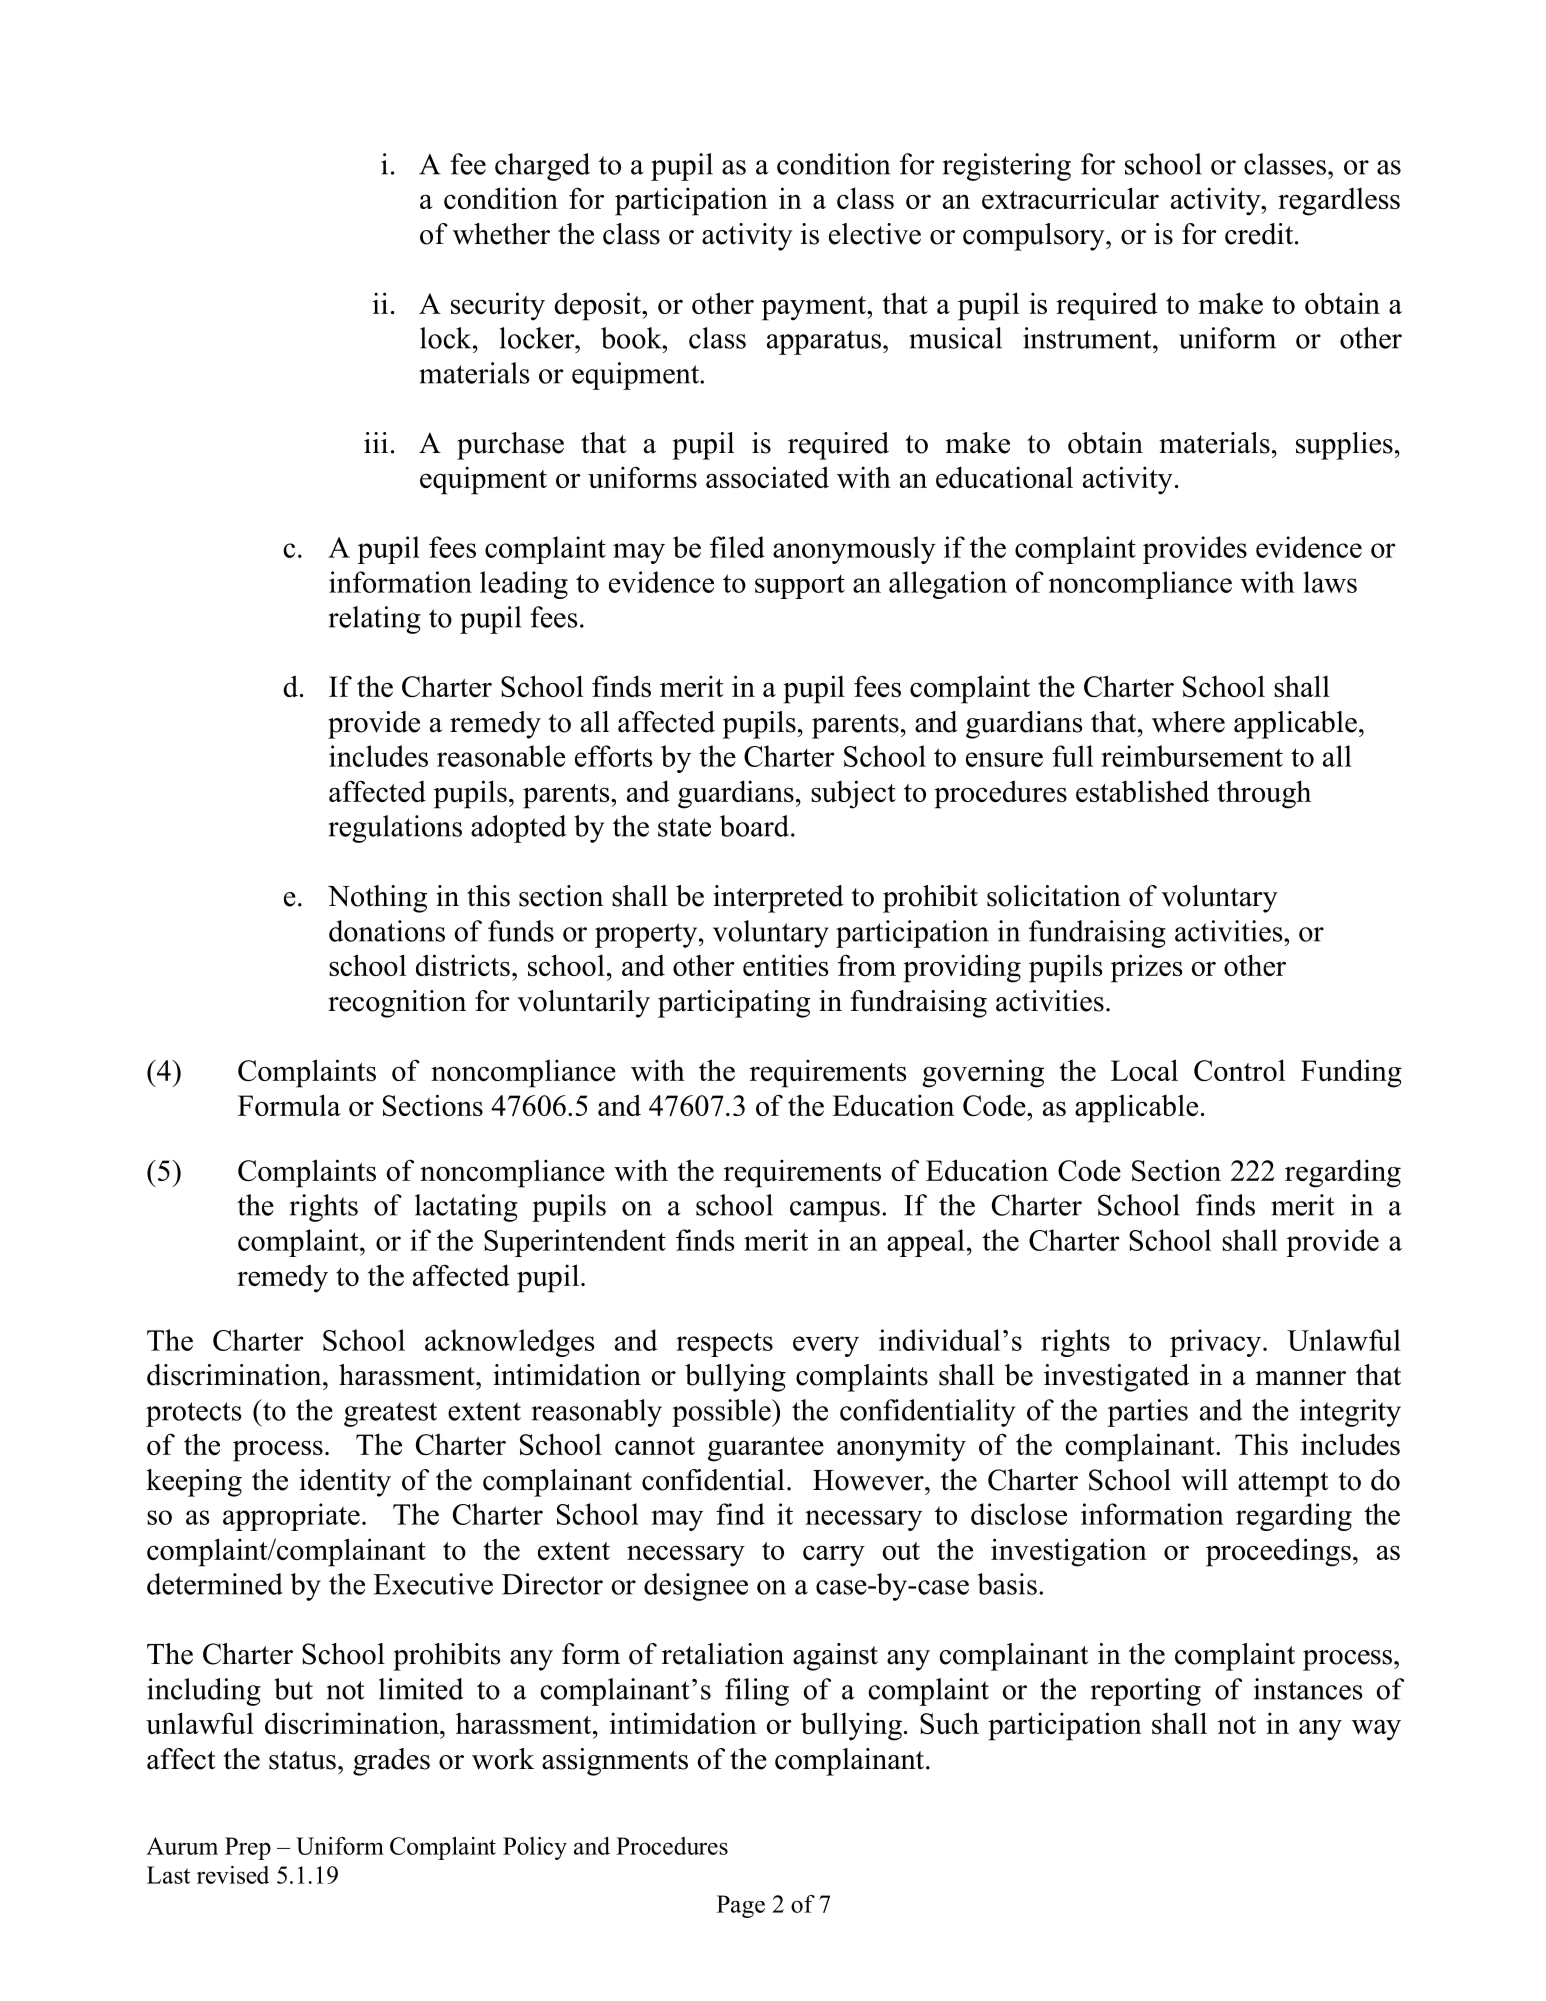  I want to click on support, so click(800, 586).
